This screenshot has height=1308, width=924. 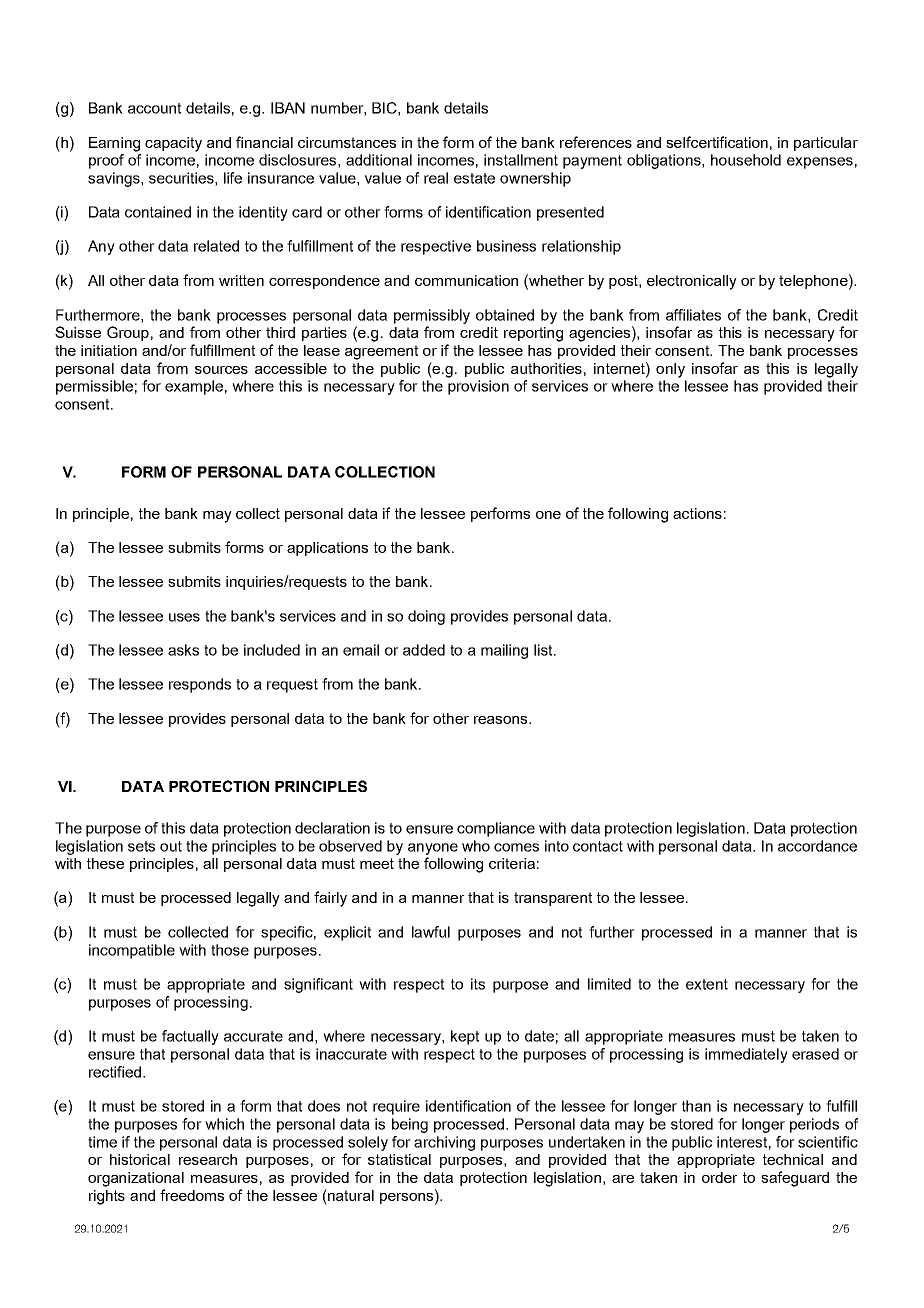 What do you see at coordinates (444, 1143) in the screenshot?
I see `archiving` at bounding box center [444, 1143].
